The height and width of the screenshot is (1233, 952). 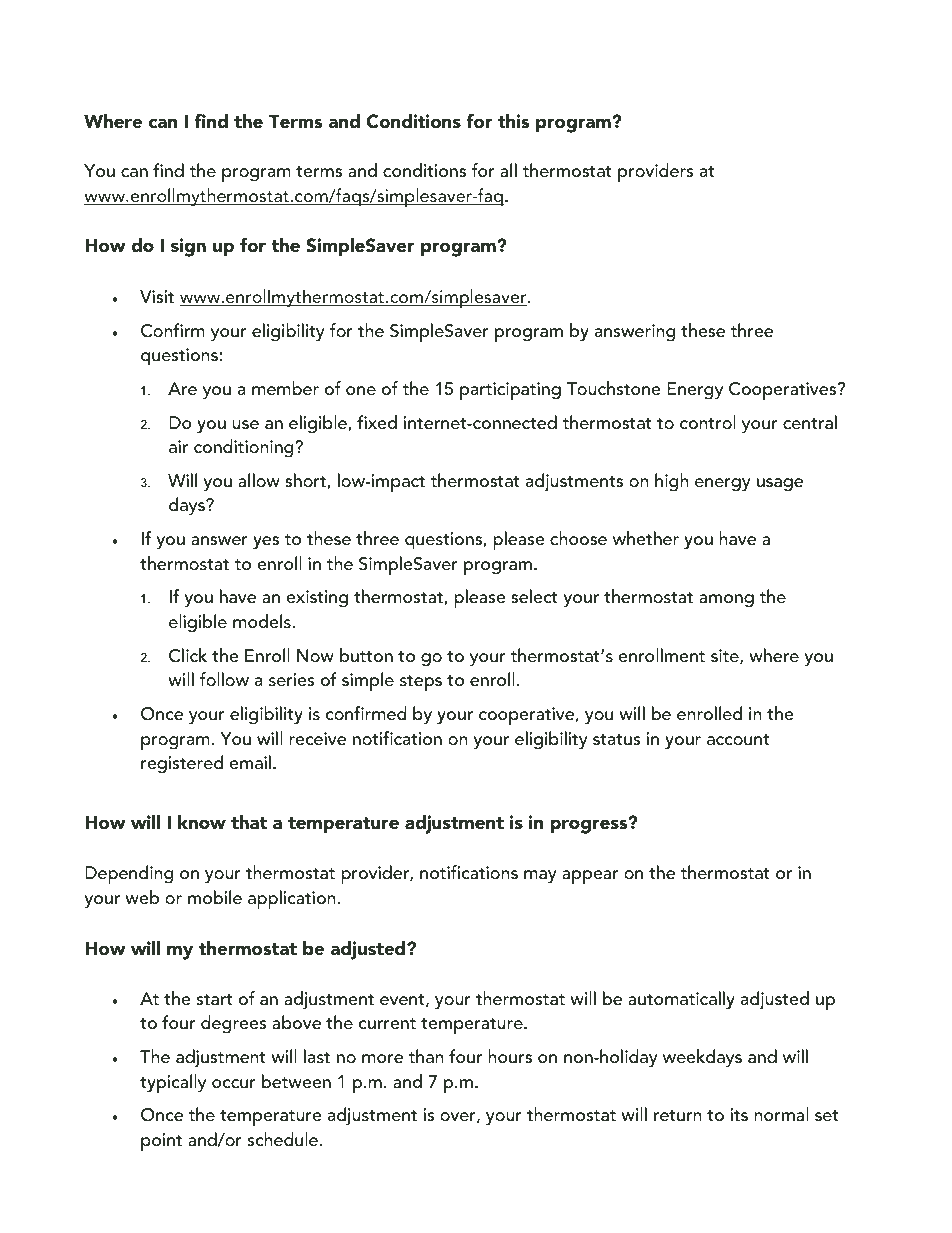 I want to click on account, so click(x=738, y=740).
